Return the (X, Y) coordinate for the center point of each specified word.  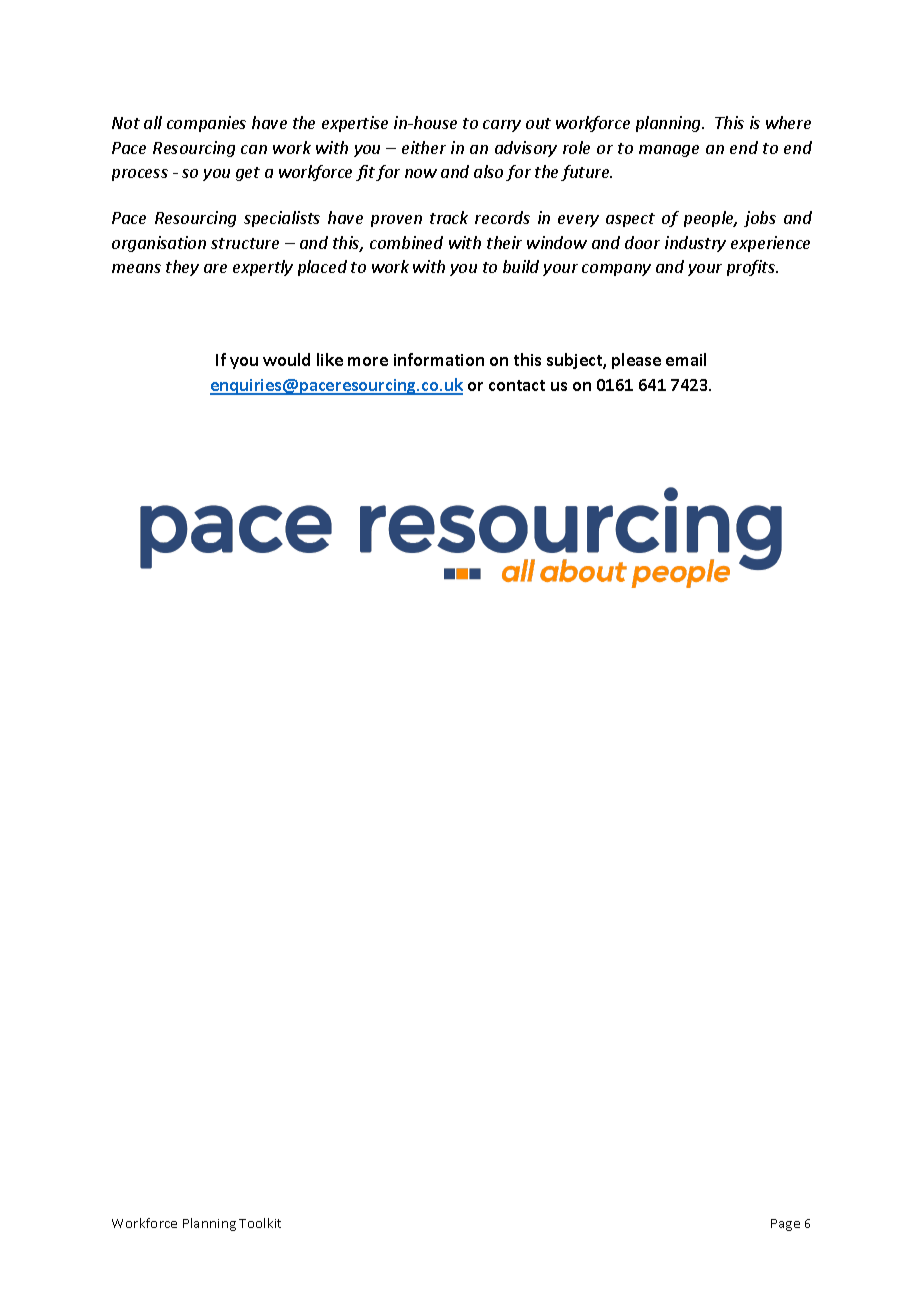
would (286, 359)
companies (206, 124)
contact (517, 385)
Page (785, 1225)
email (686, 359)
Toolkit (260, 1223)
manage (669, 151)
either (424, 147)
